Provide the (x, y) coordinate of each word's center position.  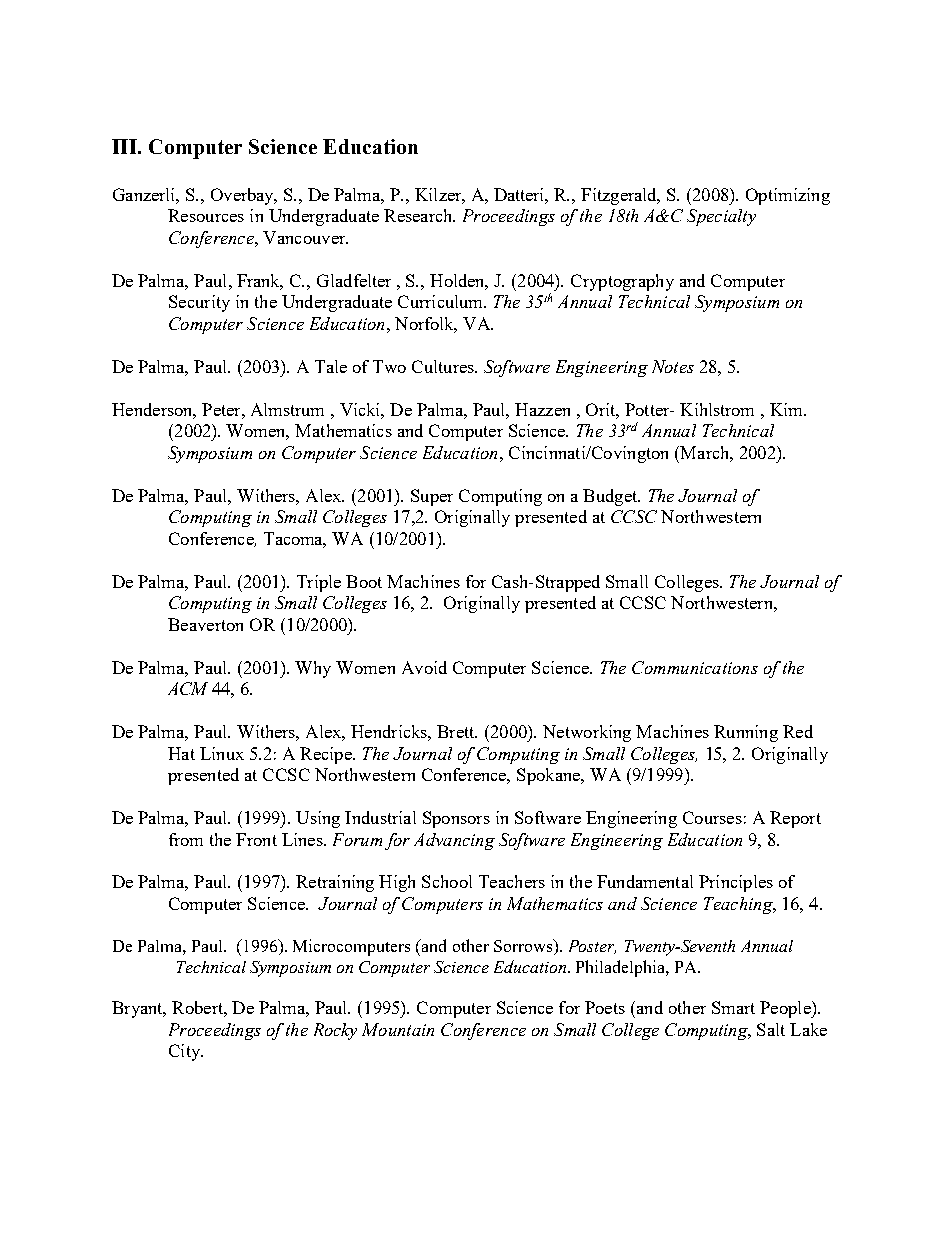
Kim (787, 409)
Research (419, 215)
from (186, 839)
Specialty (721, 217)
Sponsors (456, 819)
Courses (712, 817)
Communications (695, 667)
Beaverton (205, 624)
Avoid (424, 667)
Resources (206, 215)
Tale (331, 366)
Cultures (444, 366)
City (186, 1052)
